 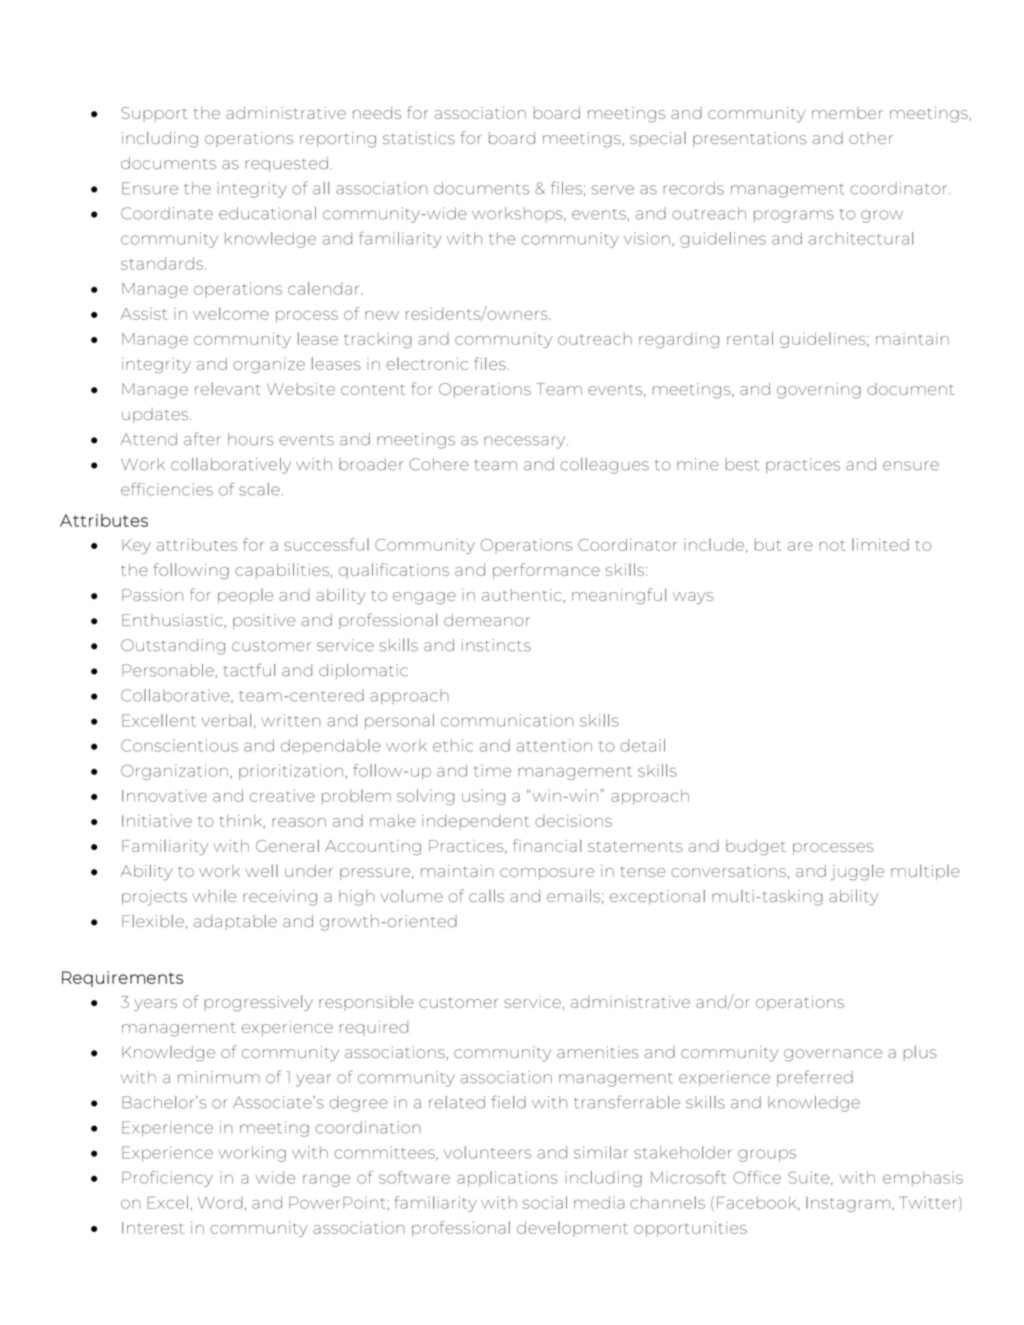 I want to click on governance, so click(x=833, y=1055).
